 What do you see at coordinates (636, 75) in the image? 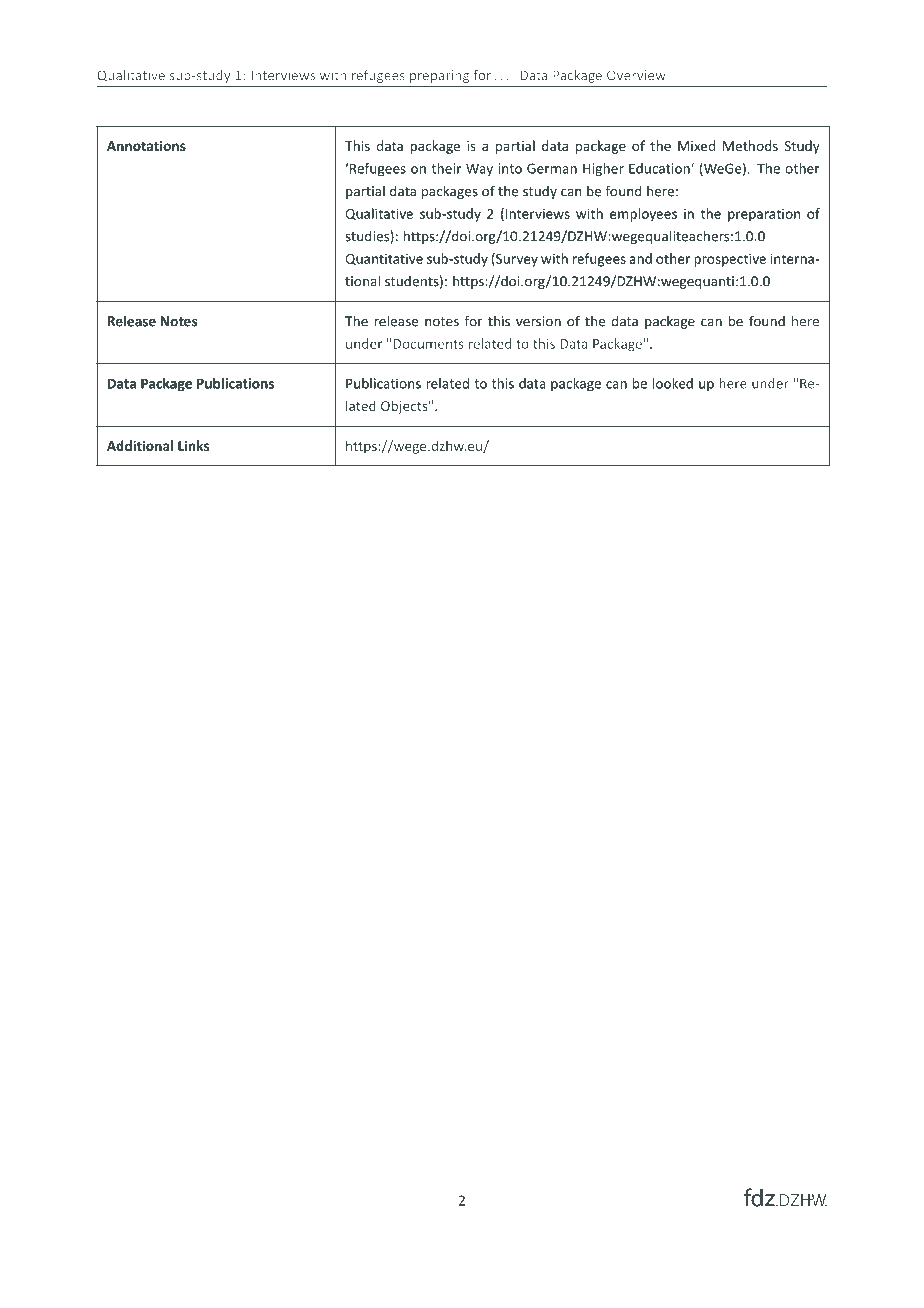
I see `Overview` at bounding box center [636, 75].
